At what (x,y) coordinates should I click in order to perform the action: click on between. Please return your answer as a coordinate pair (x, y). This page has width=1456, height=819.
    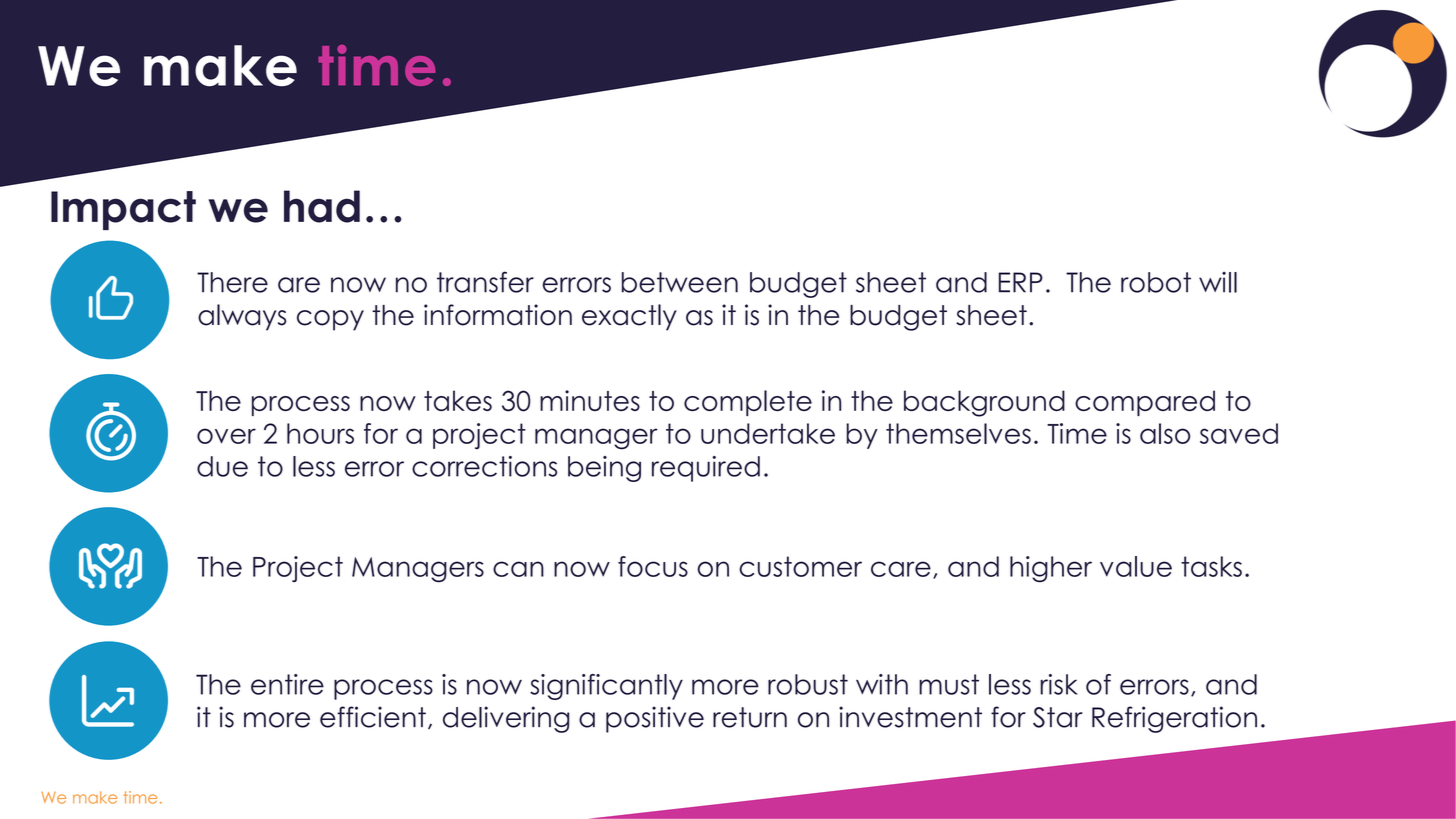
    Looking at the image, I should click on (680, 282).
